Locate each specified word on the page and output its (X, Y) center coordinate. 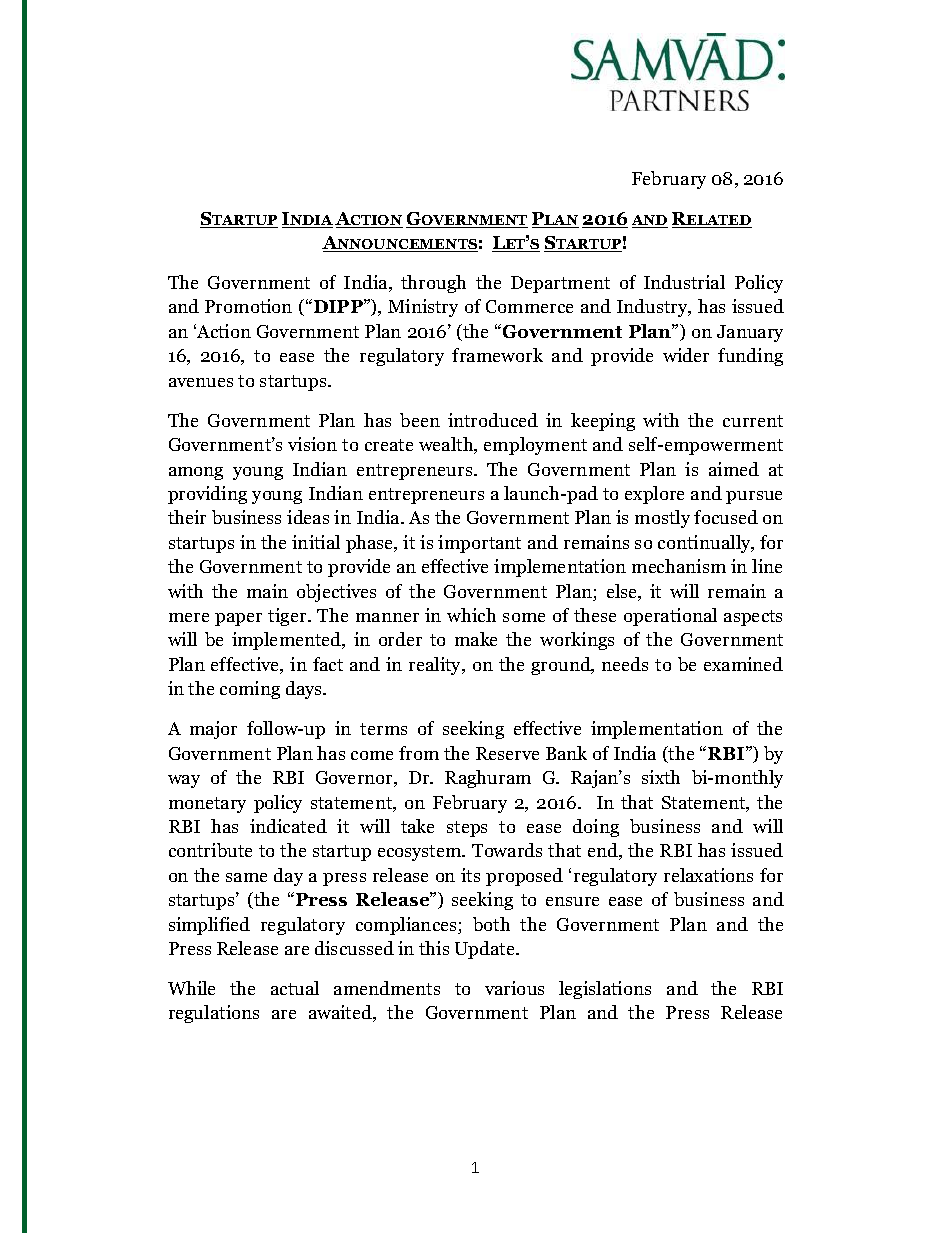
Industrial (684, 282)
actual (295, 988)
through (433, 284)
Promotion (248, 306)
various (514, 988)
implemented (288, 641)
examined (743, 664)
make (476, 639)
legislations (605, 990)
